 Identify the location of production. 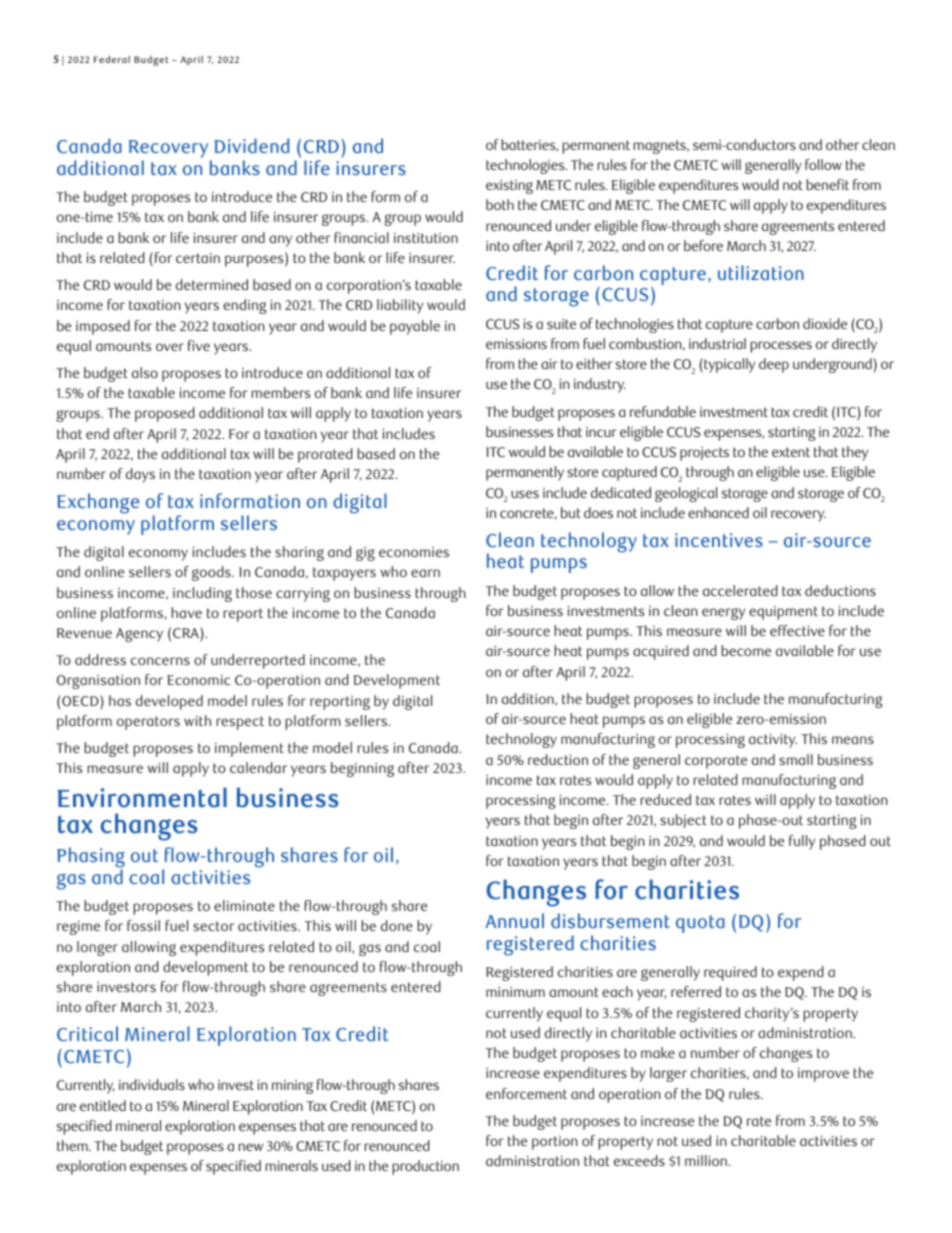
(426, 1167).
